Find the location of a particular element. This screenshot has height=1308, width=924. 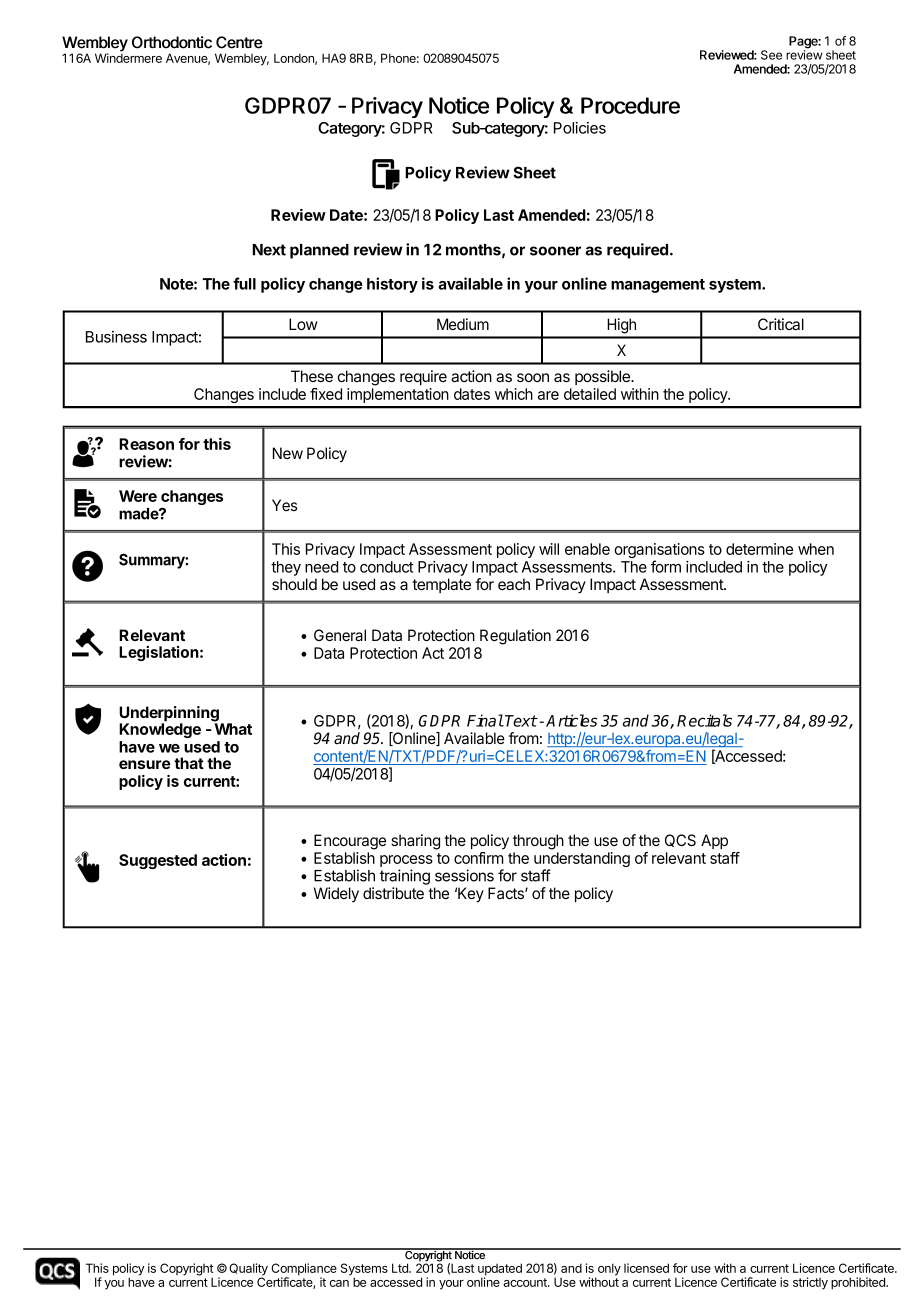

Policies is located at coordinates (580, 128).
